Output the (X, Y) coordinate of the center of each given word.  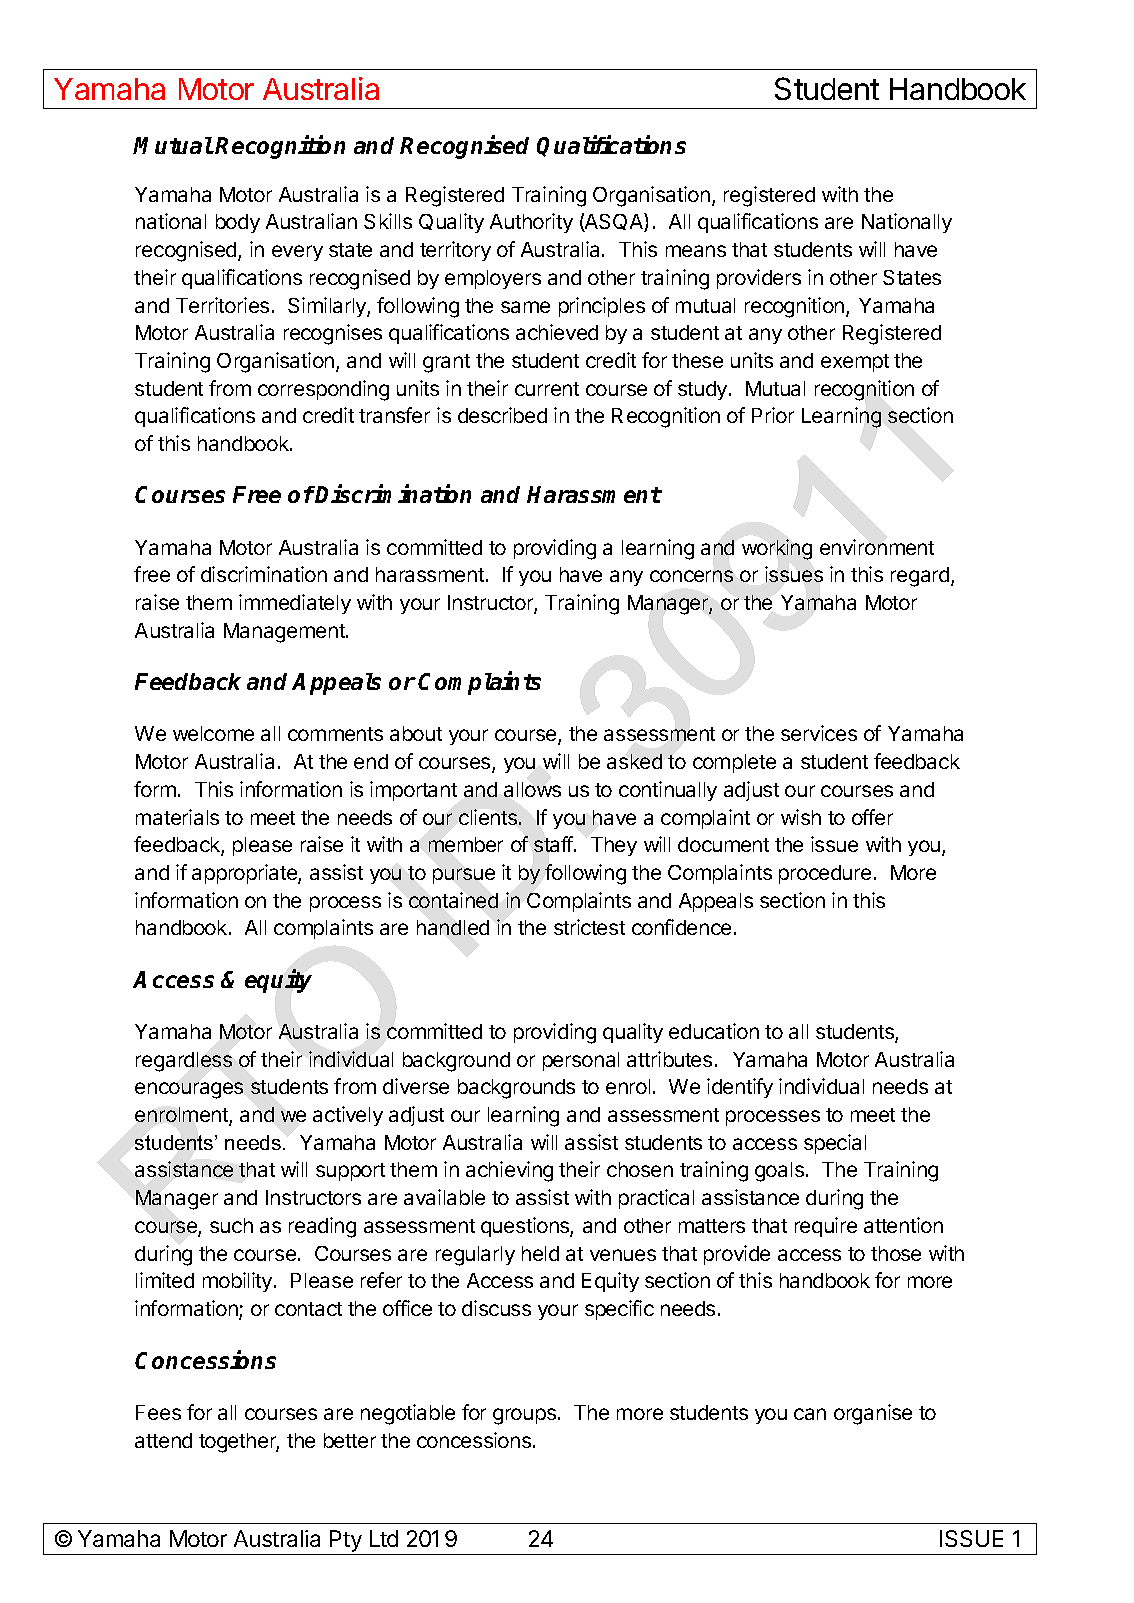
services (819, 733)
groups (524, 1416)
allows (532, 789)
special (835, 1144)
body (238, 223)
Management (285, 633)
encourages (189, 1090)
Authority (531, 223)
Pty (346, 1542)
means (696, 251)
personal (581, 1061)
